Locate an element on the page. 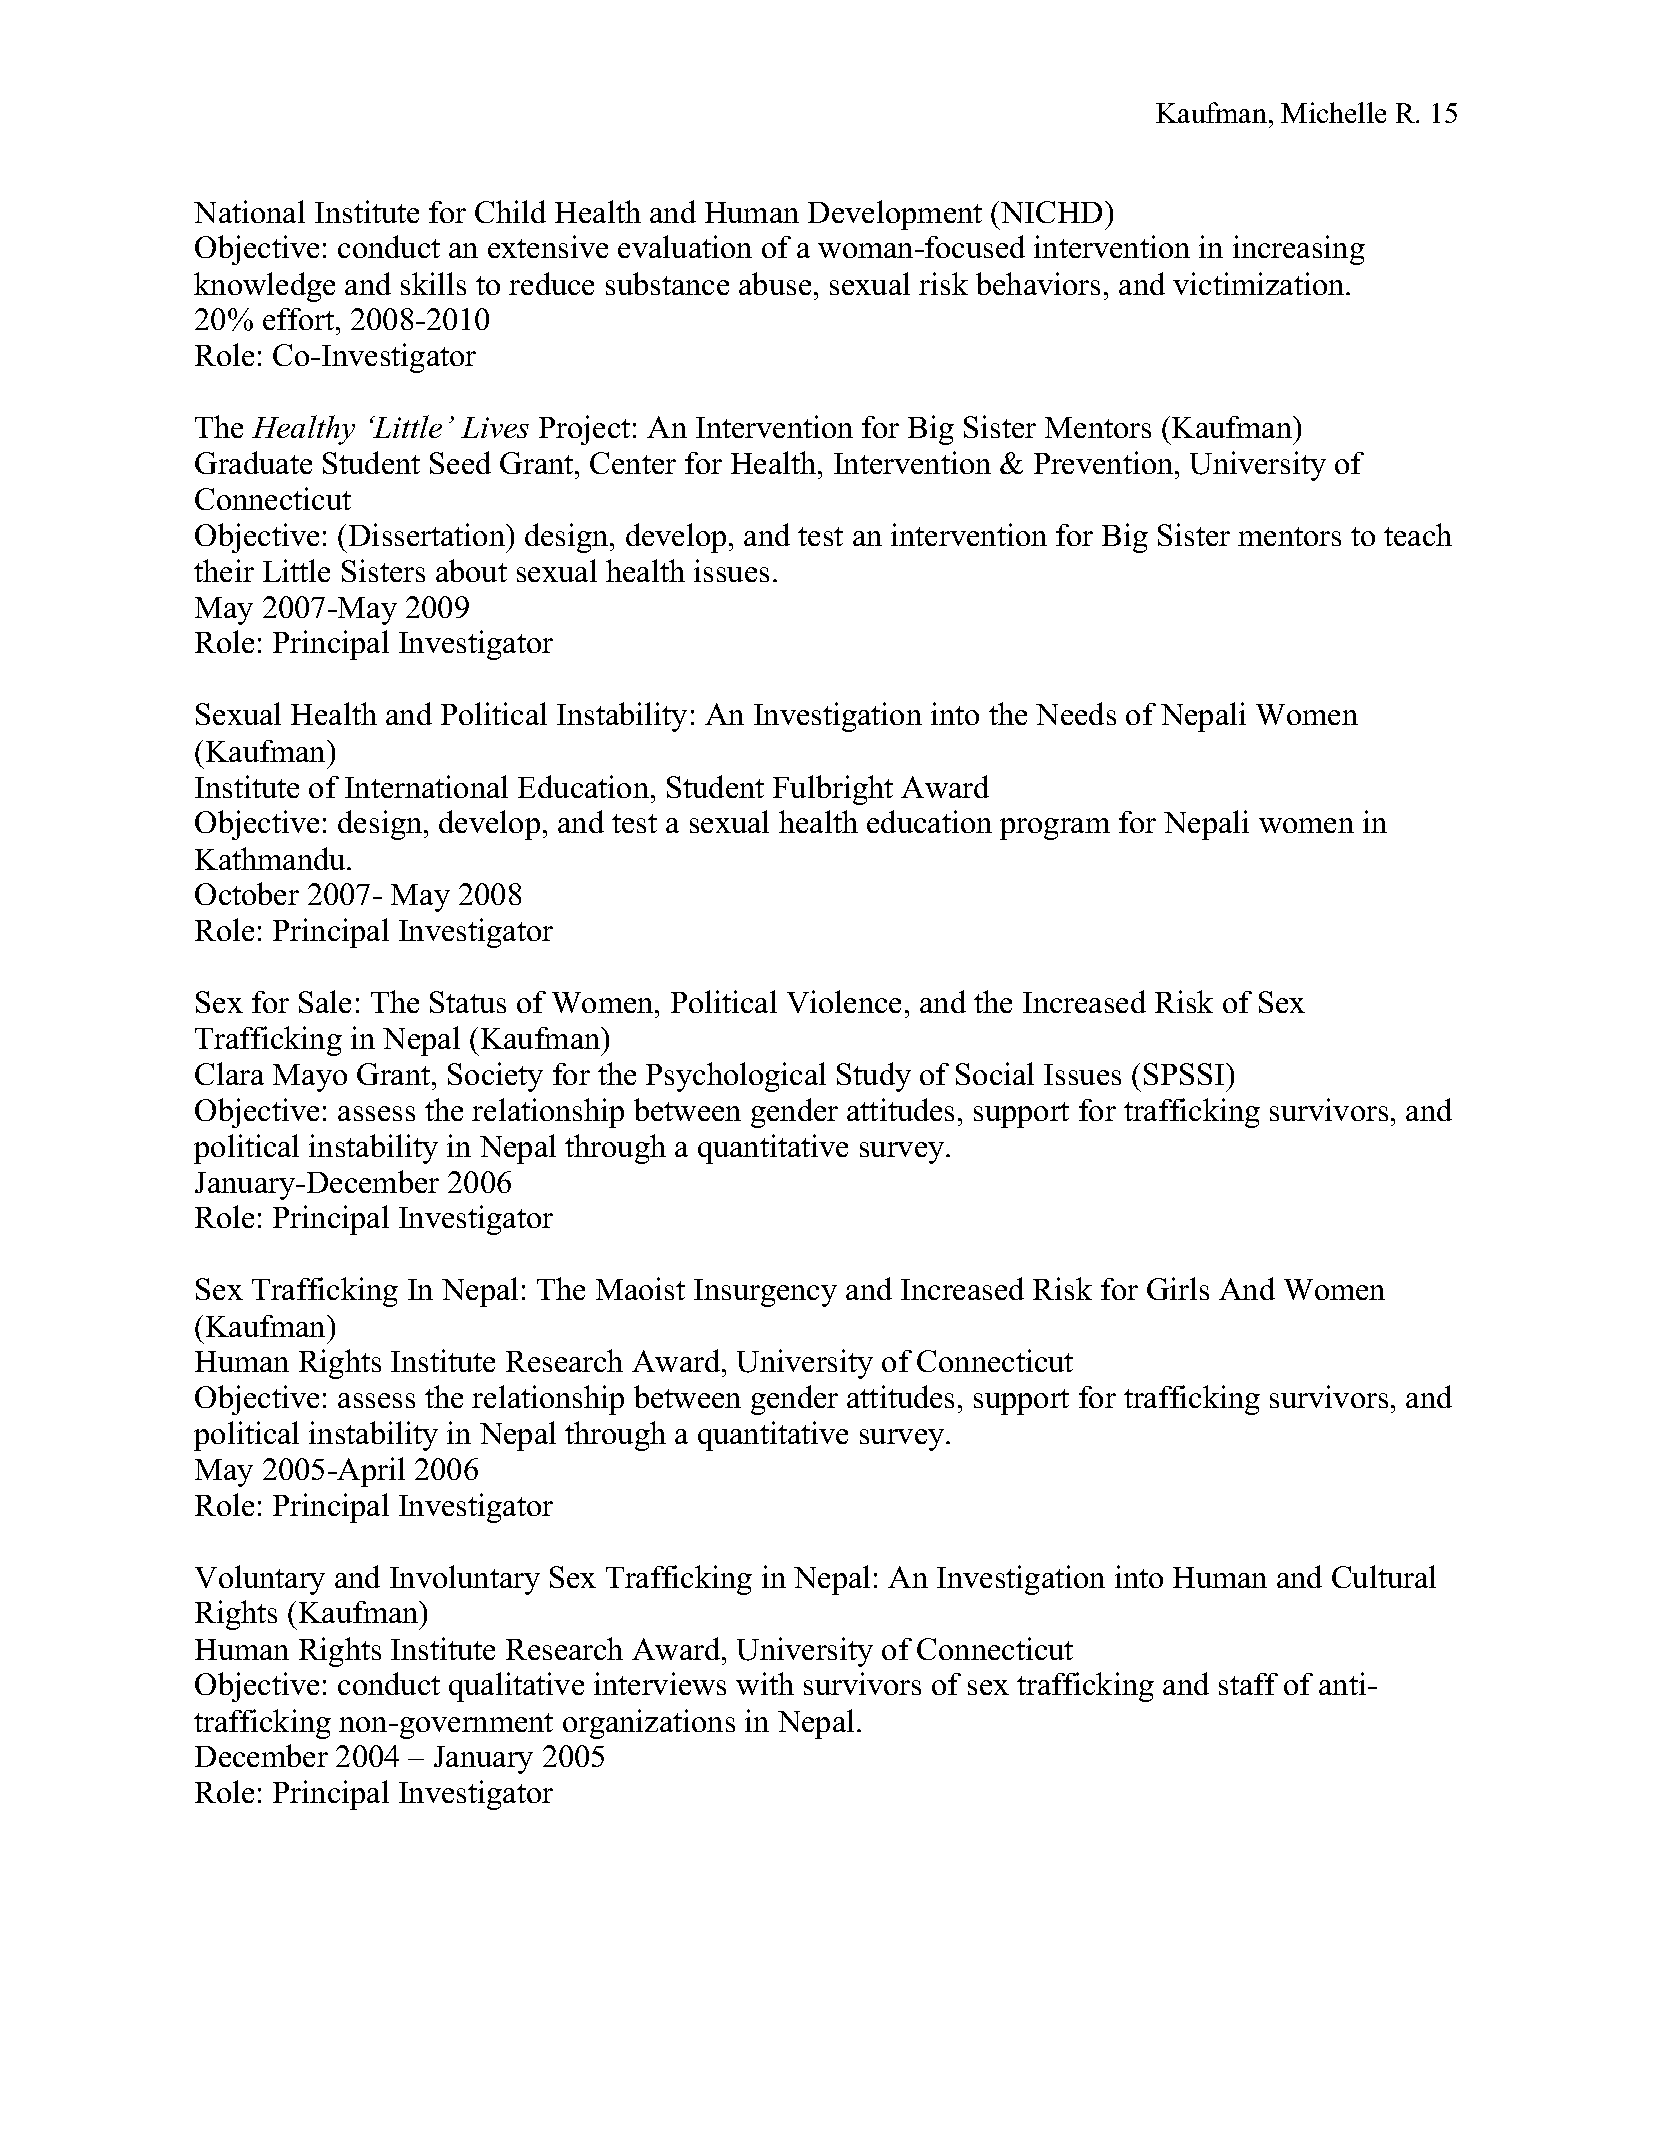 The image size is (1654, 2141). October is located at coordinates (247, 893).
